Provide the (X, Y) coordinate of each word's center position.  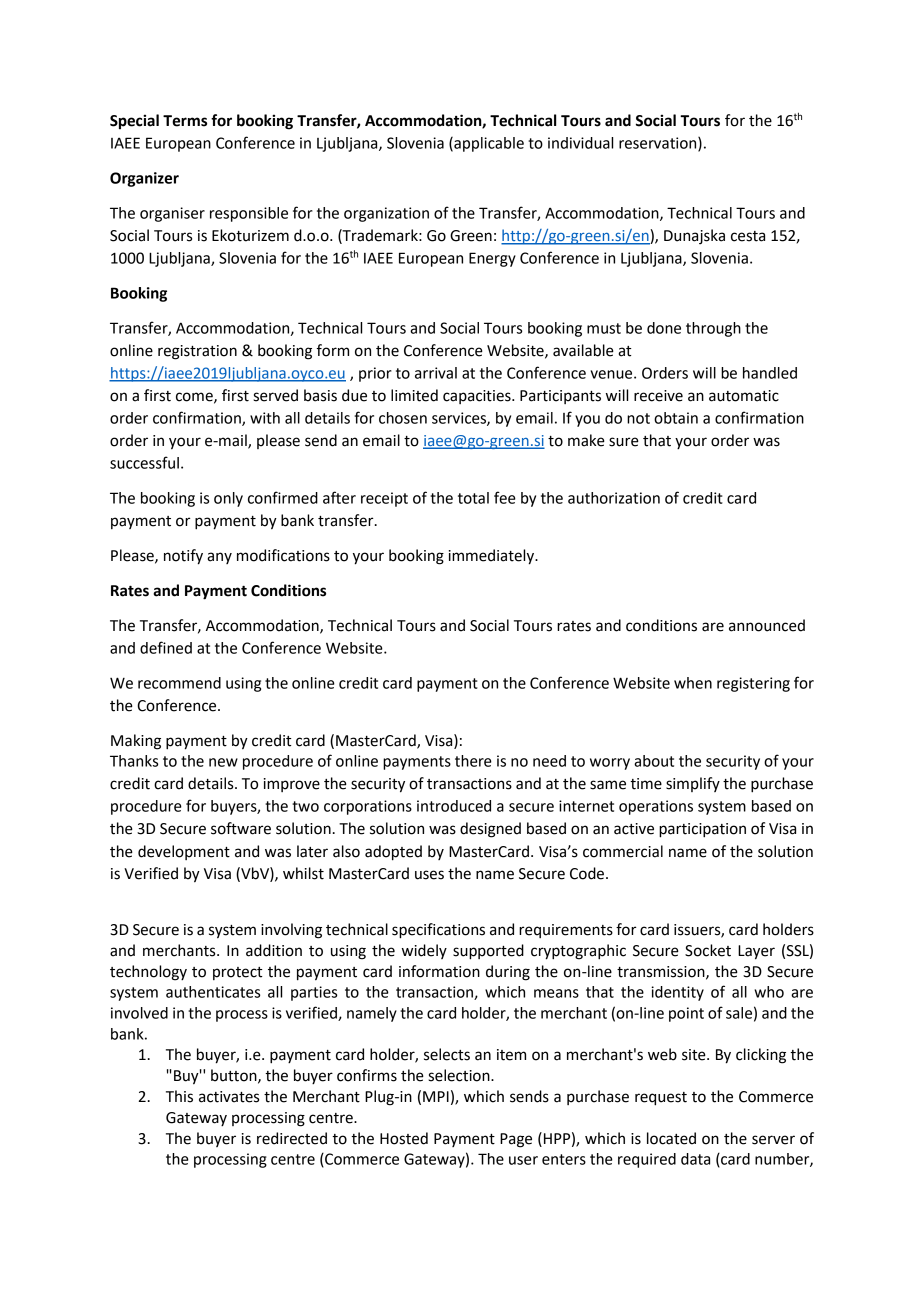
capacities (478, 397)
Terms (185, 121)
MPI (436, 1096)
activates (229, 1097)
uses (429, 875)
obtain (676, 418)
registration (197, 352)
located (671, 1138)
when (693, 683)
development (184, 852)
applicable (488, 144)
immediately (493, 557)
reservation (659, 144)
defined (166, 647)
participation (702, 830)
